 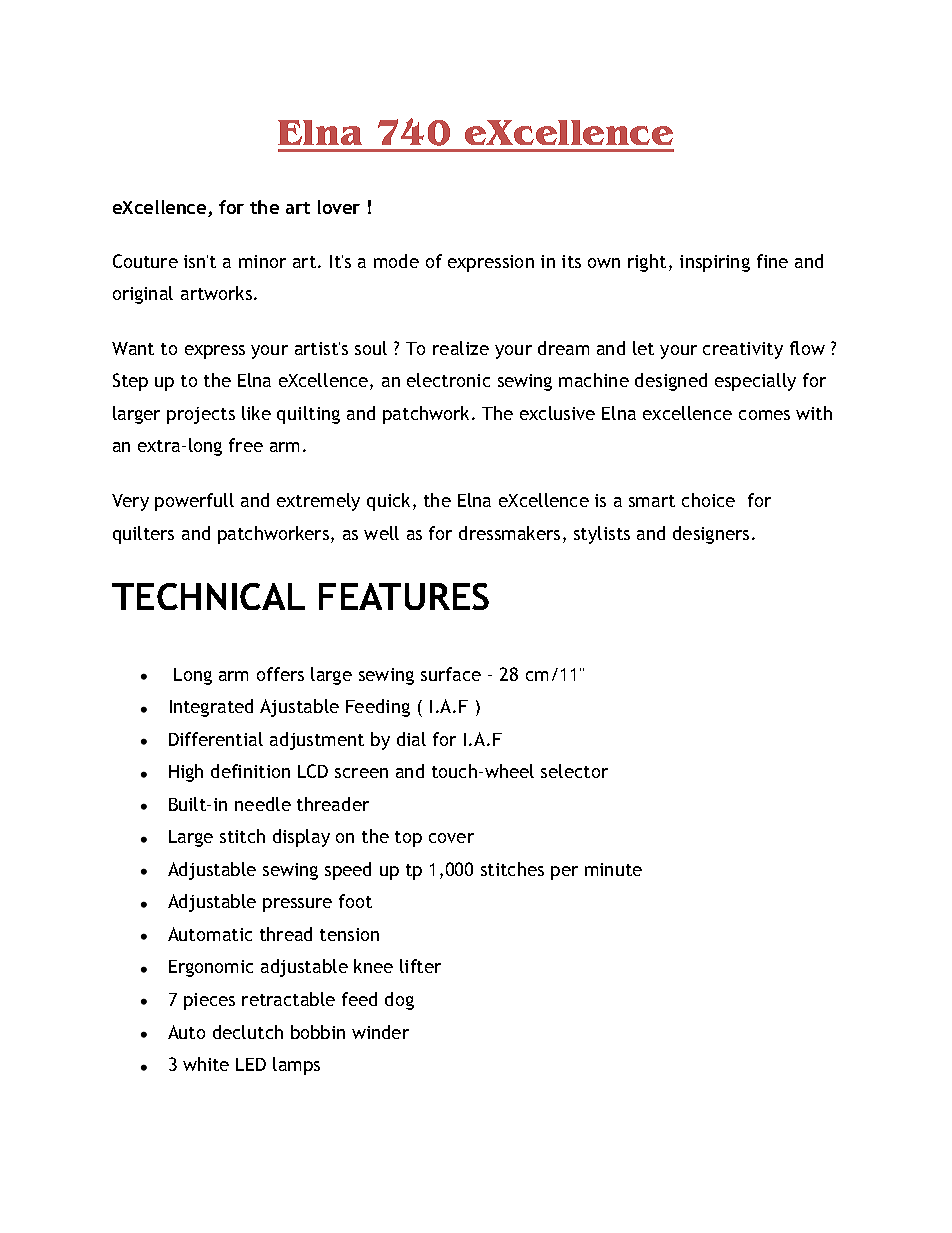 What do you see at coordinates (396, 261) in the screenshot?
I see `mode` at bounding box center [396, 261].
